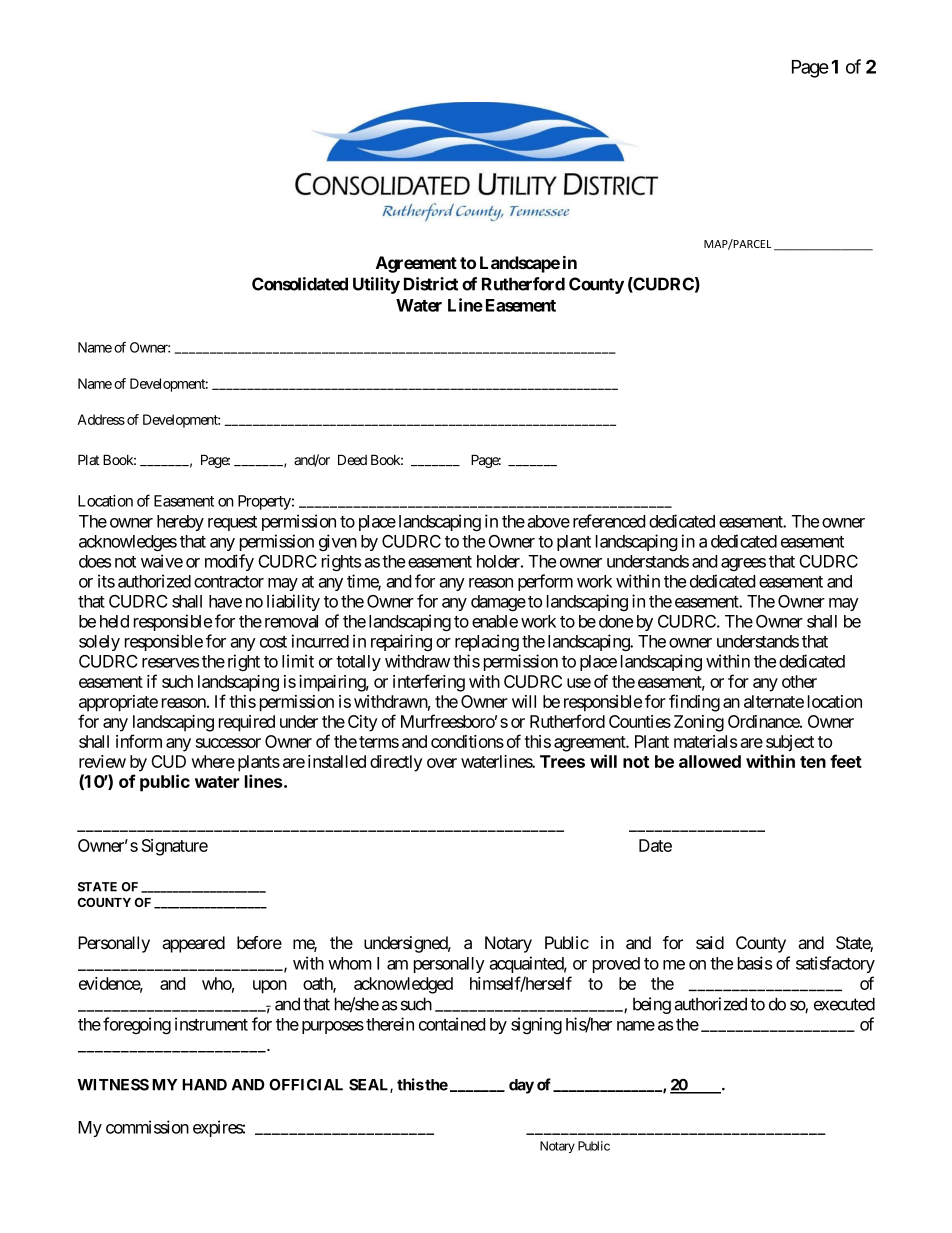  Describe the element at coordinates (616, 621) in the document. I see `done` at that location.
